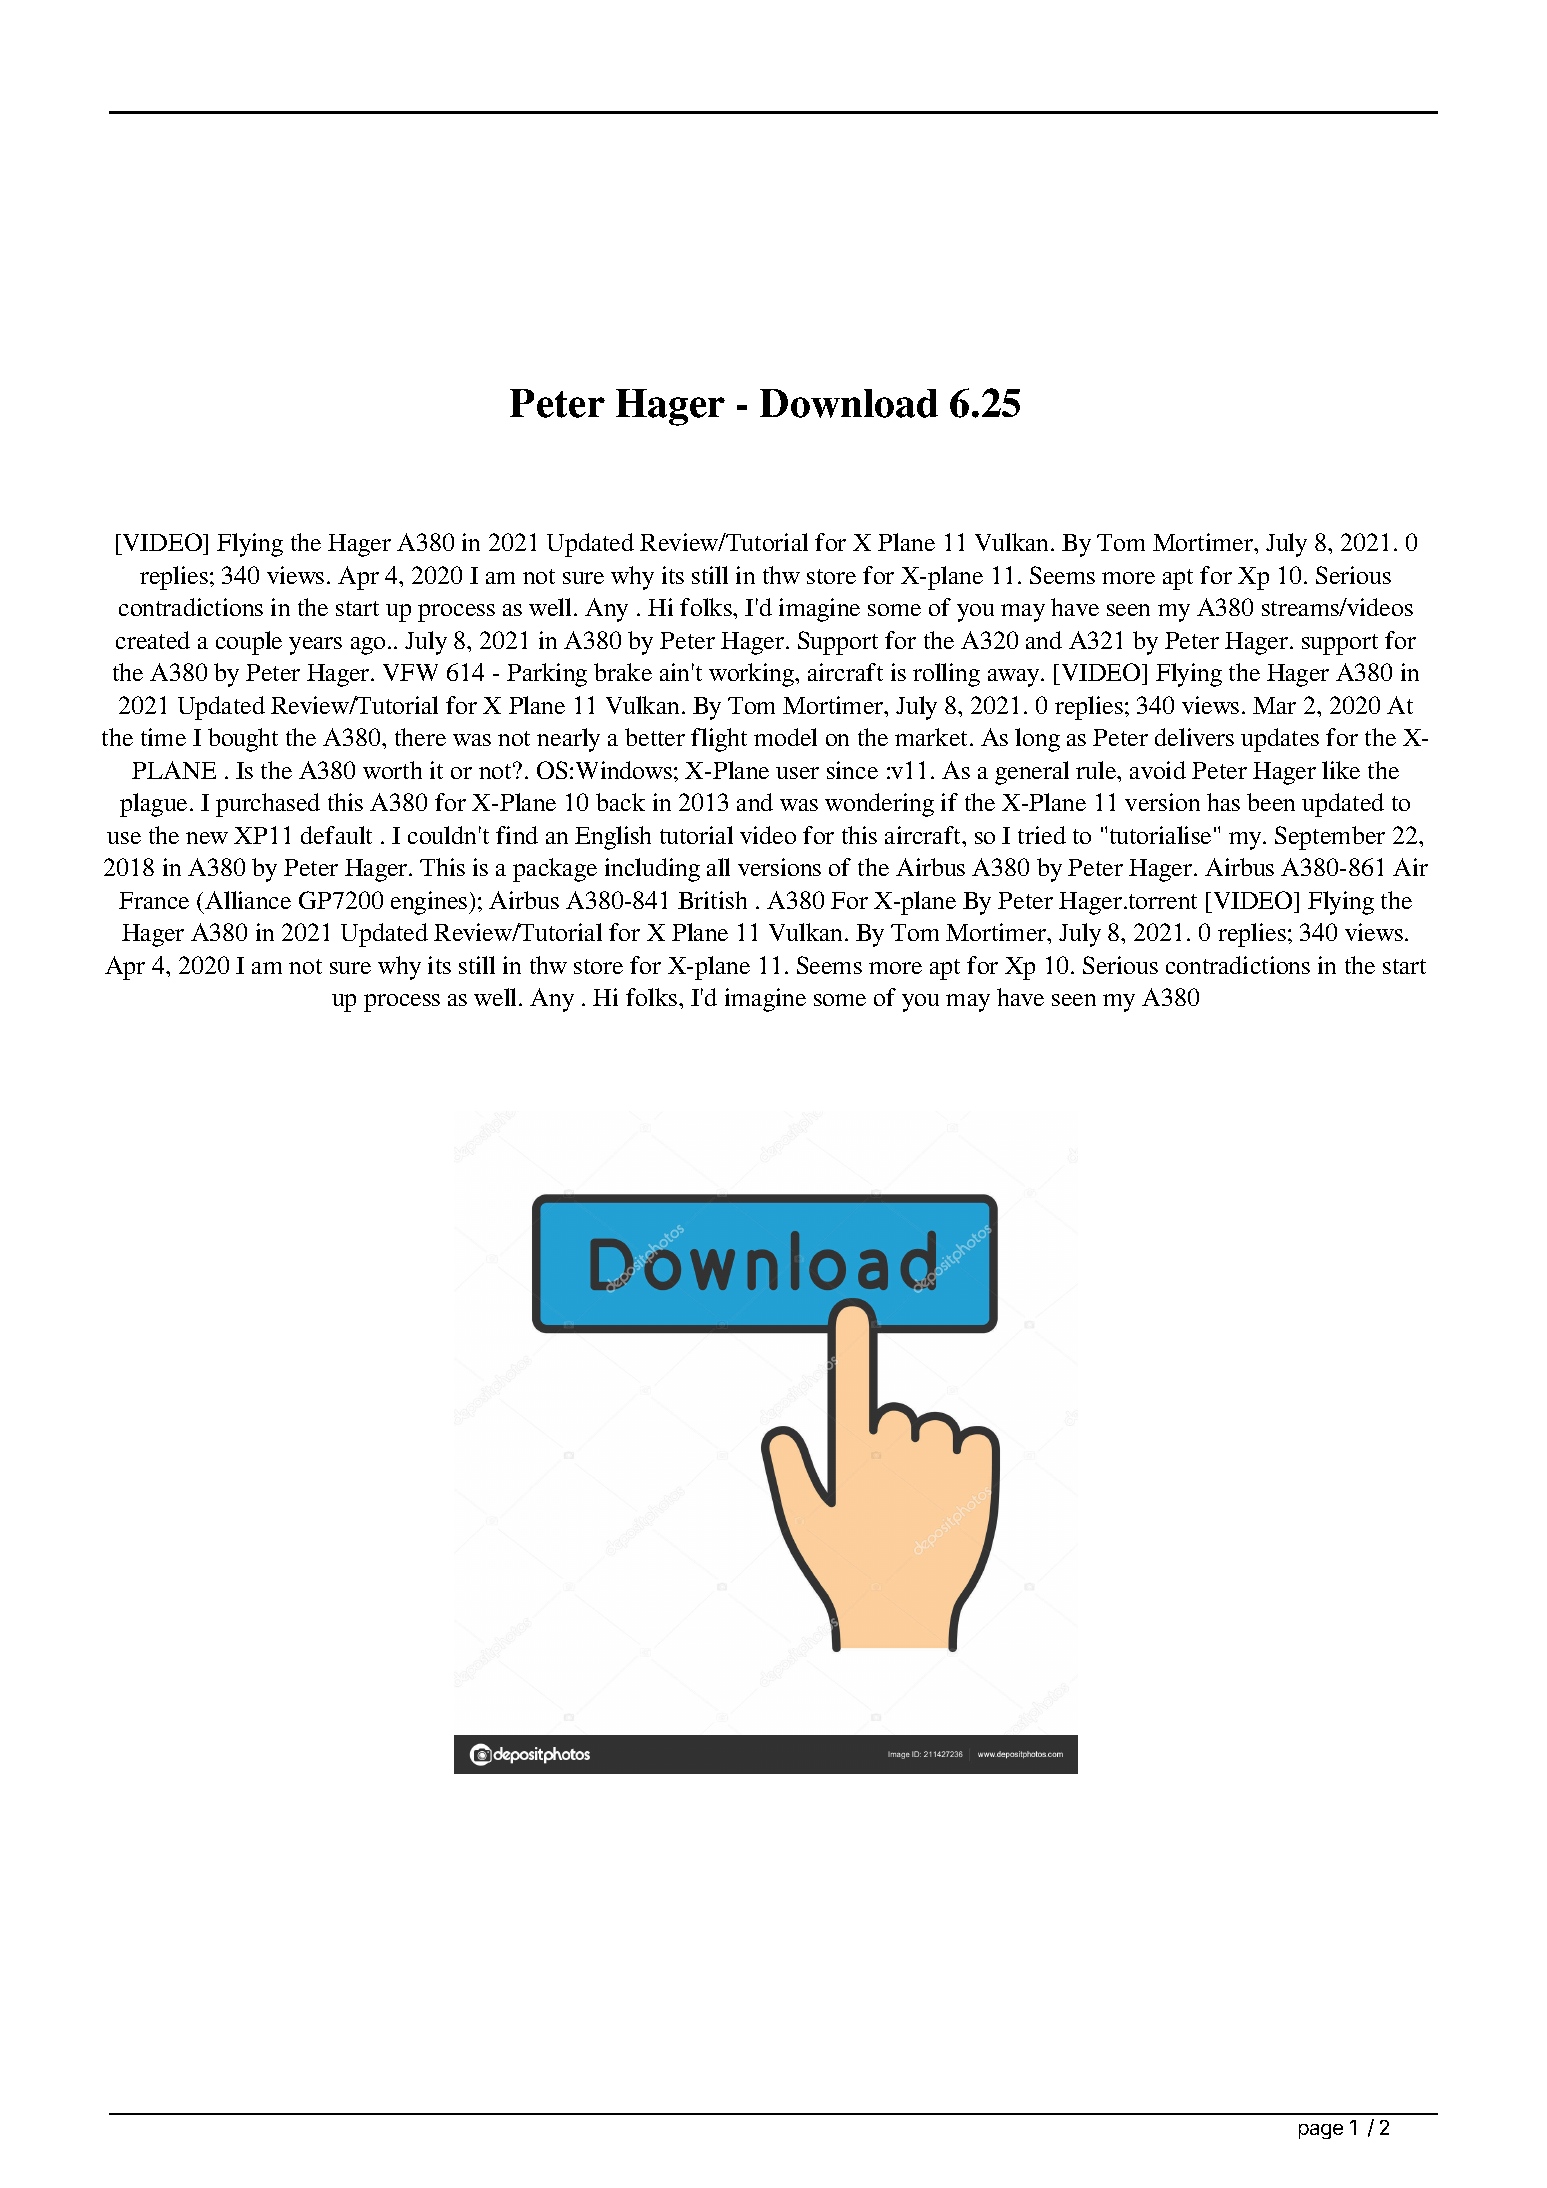  What do you see at coordinates (154, 900) in the screenshot?
I see `France` at bounding box center [154, 900].
